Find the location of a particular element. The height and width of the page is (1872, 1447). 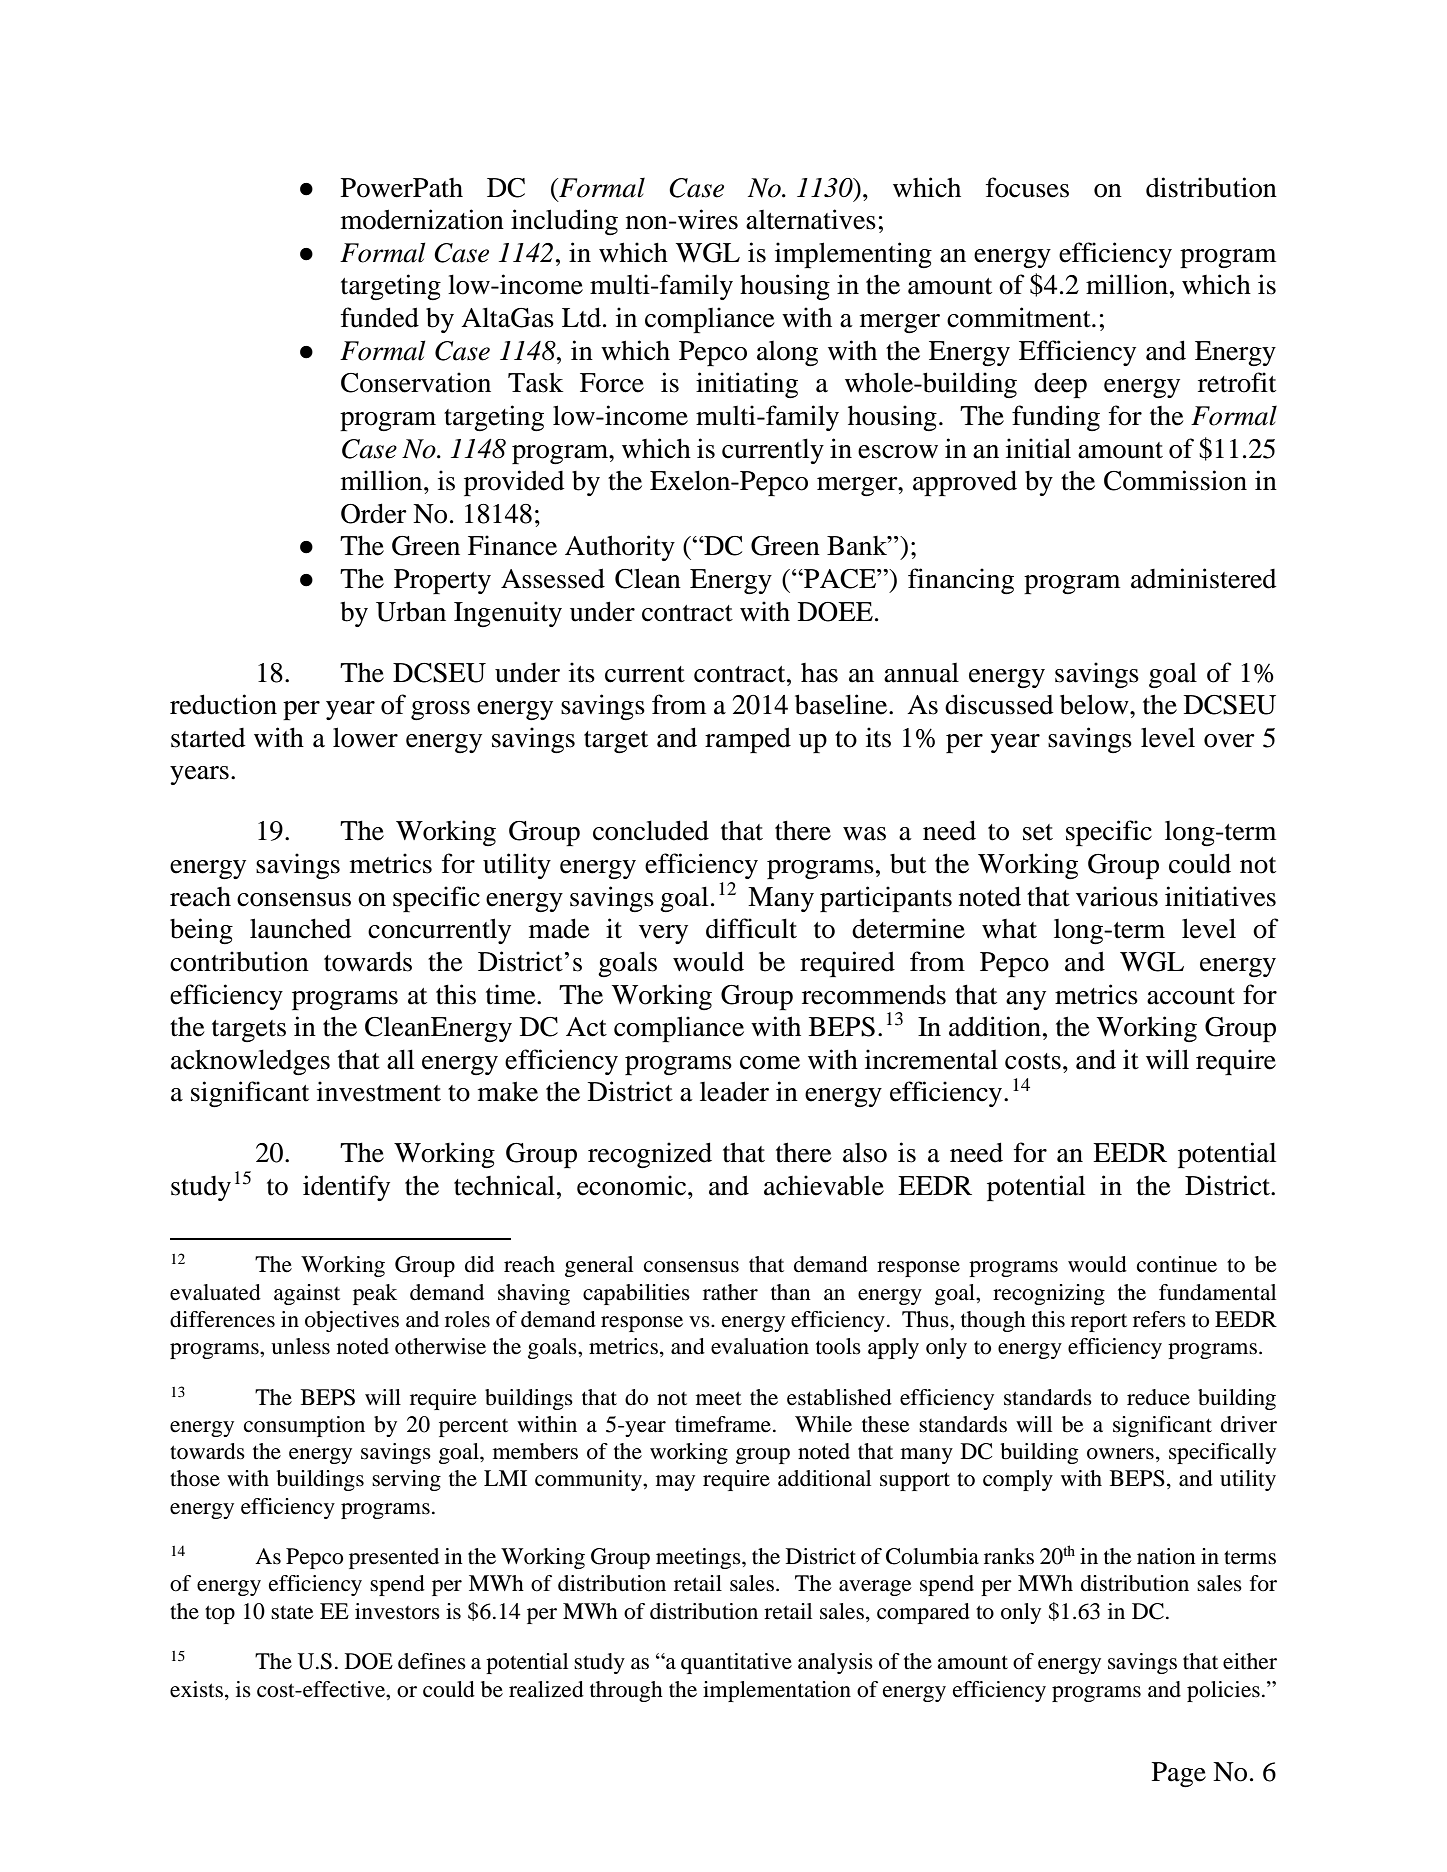

alternatives is located at coordinates (811, 219).
